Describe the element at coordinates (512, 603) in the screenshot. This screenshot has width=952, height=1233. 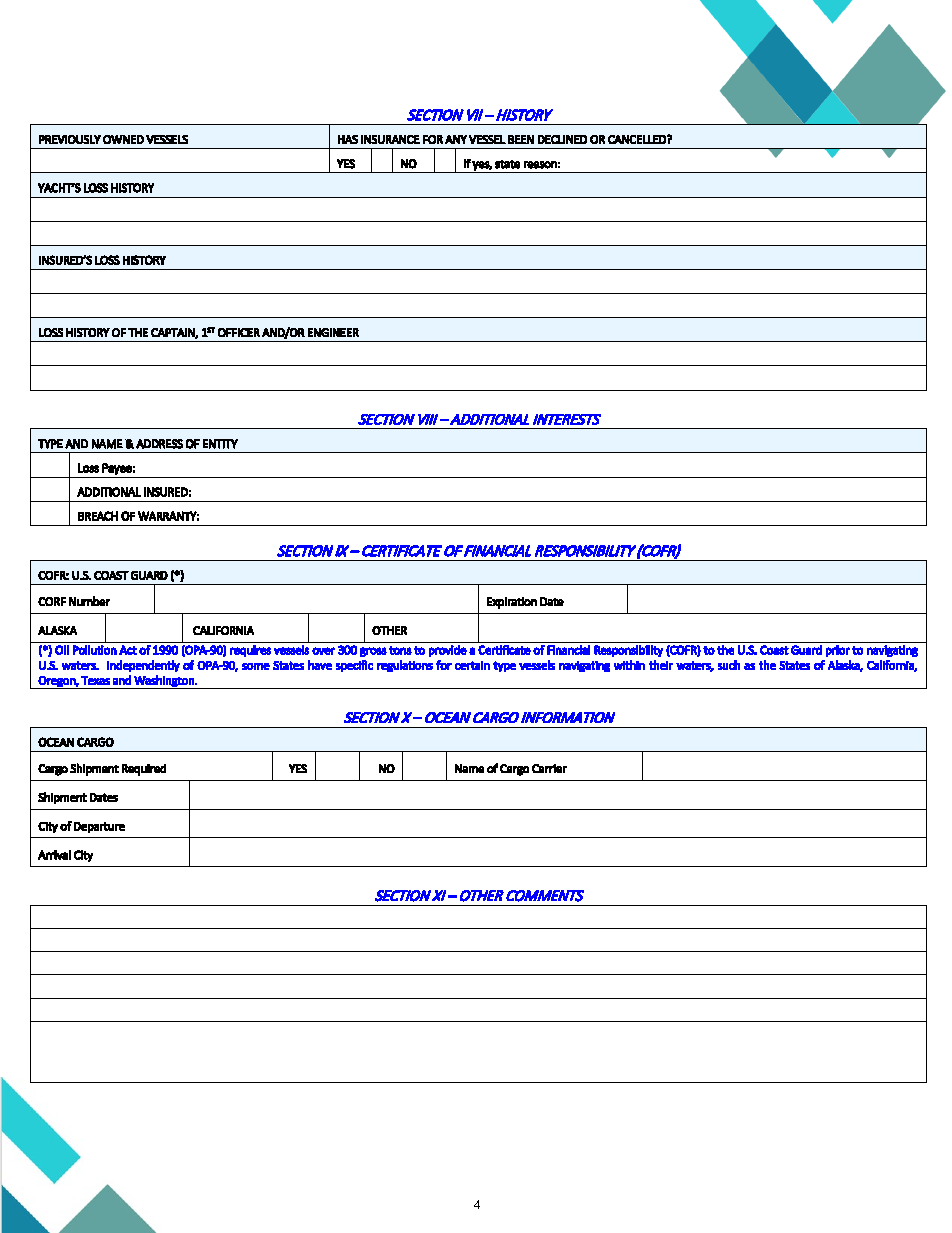
I see `Expiration` at that location.
